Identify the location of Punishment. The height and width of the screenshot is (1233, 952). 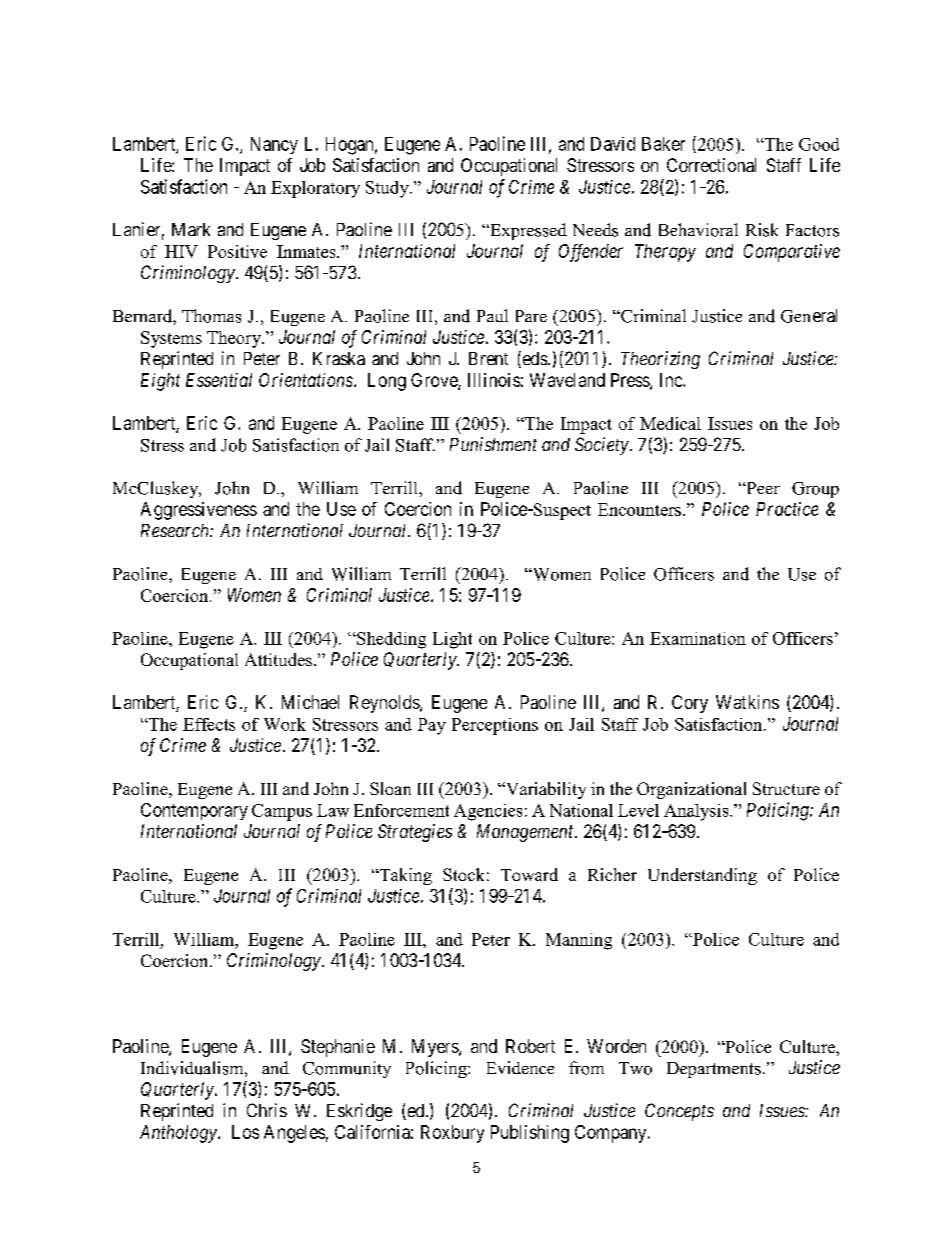
(493, 444).
